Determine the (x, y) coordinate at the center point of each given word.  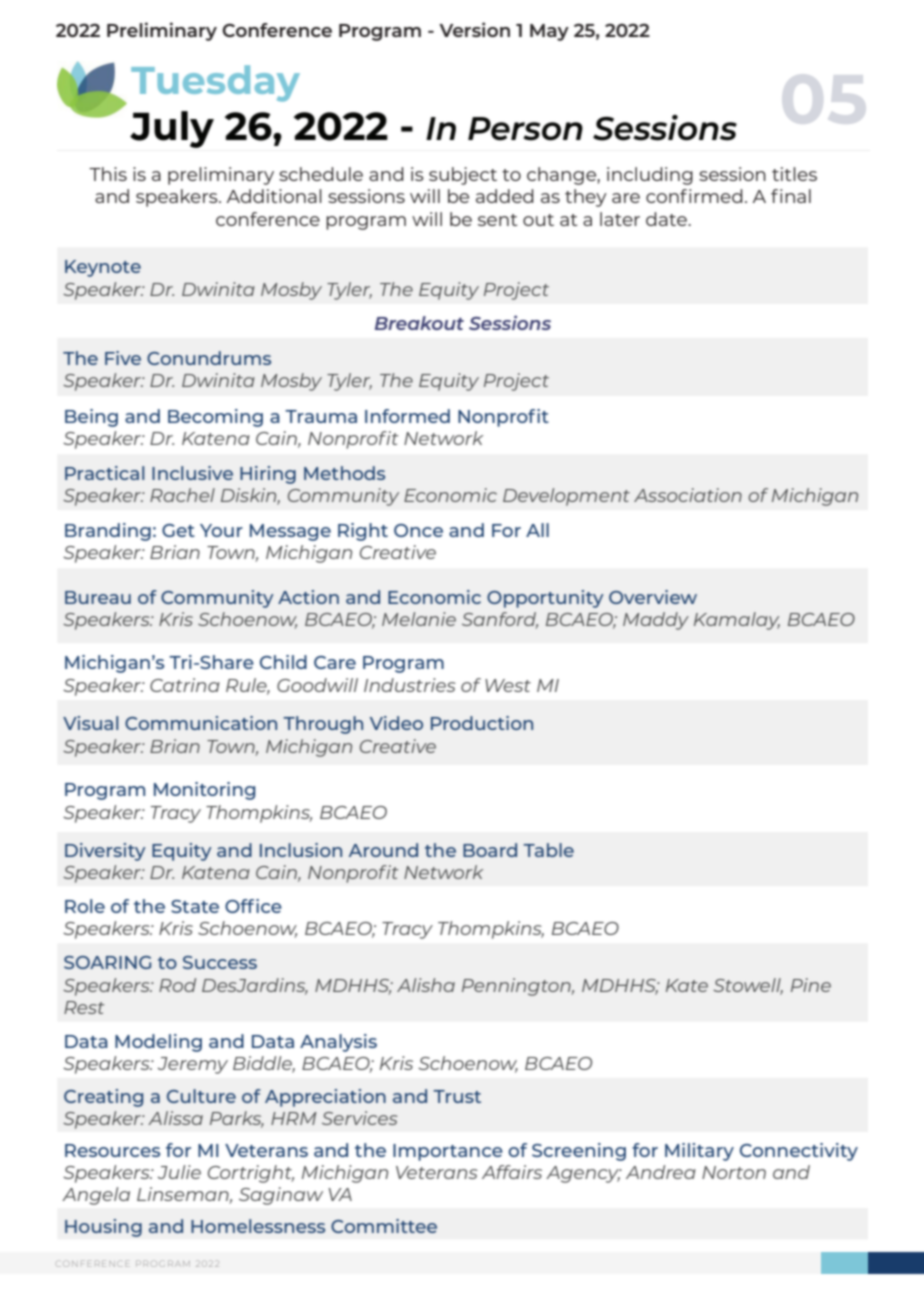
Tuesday (215, 83)
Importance (448, 1152)
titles (794, 174)
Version (474, 29)
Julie (179, 1172)
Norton (734, 1172)
